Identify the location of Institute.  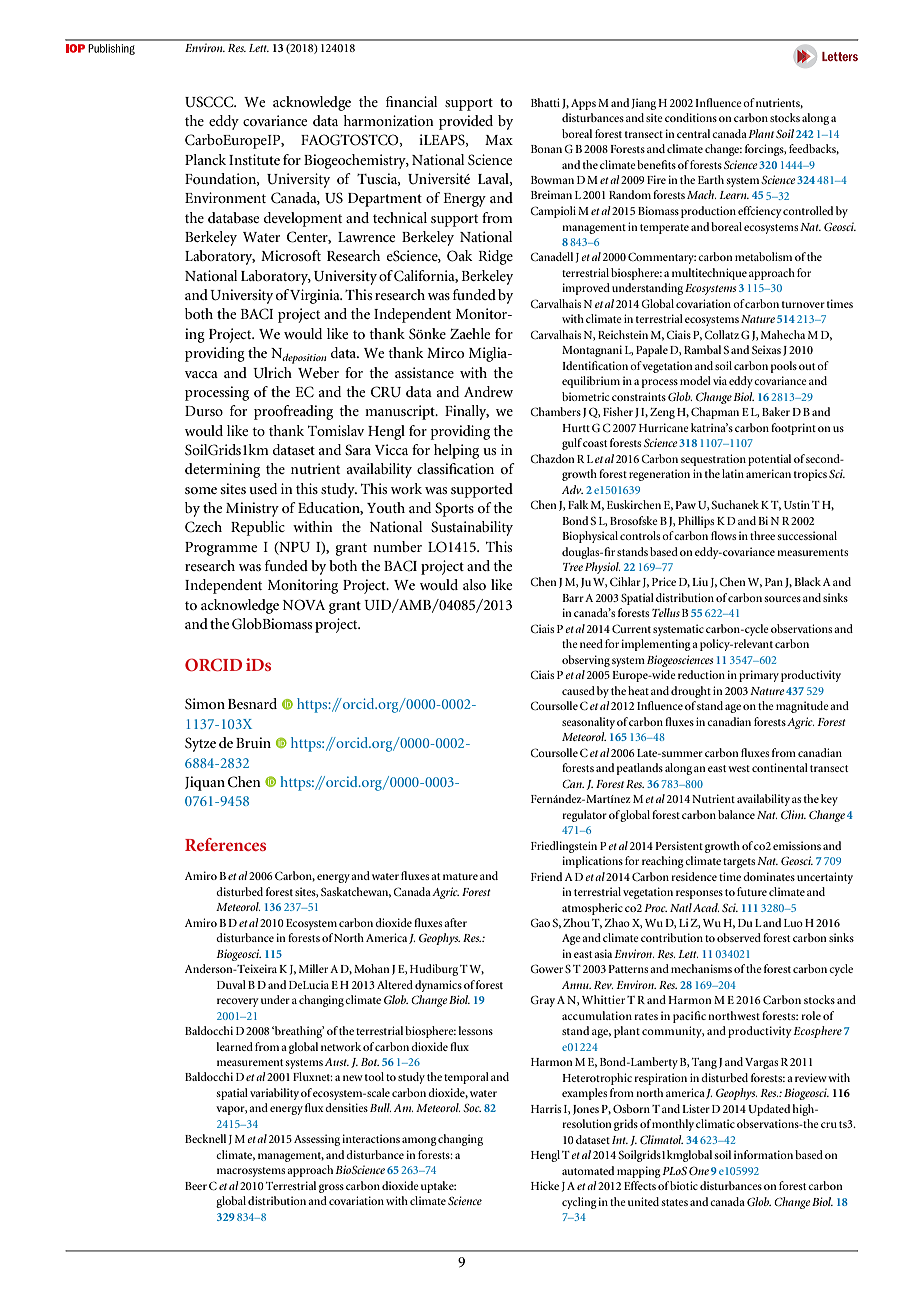
(254, 159).
